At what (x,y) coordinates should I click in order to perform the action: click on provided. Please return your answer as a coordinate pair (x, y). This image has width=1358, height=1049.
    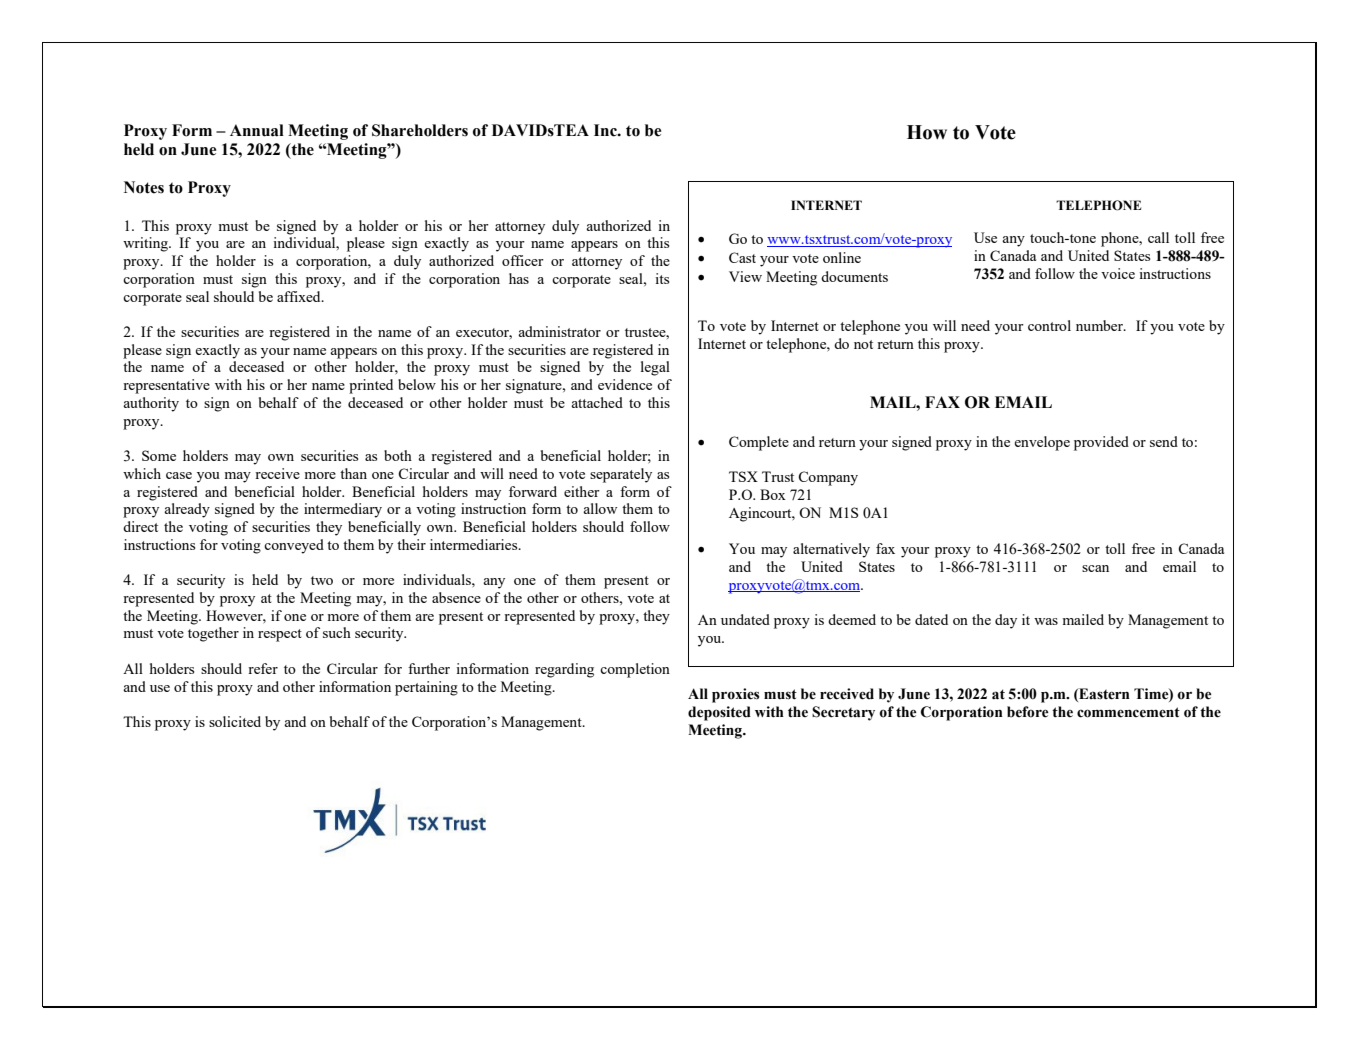
    Looking at the image, I should click on (1101, 443).
